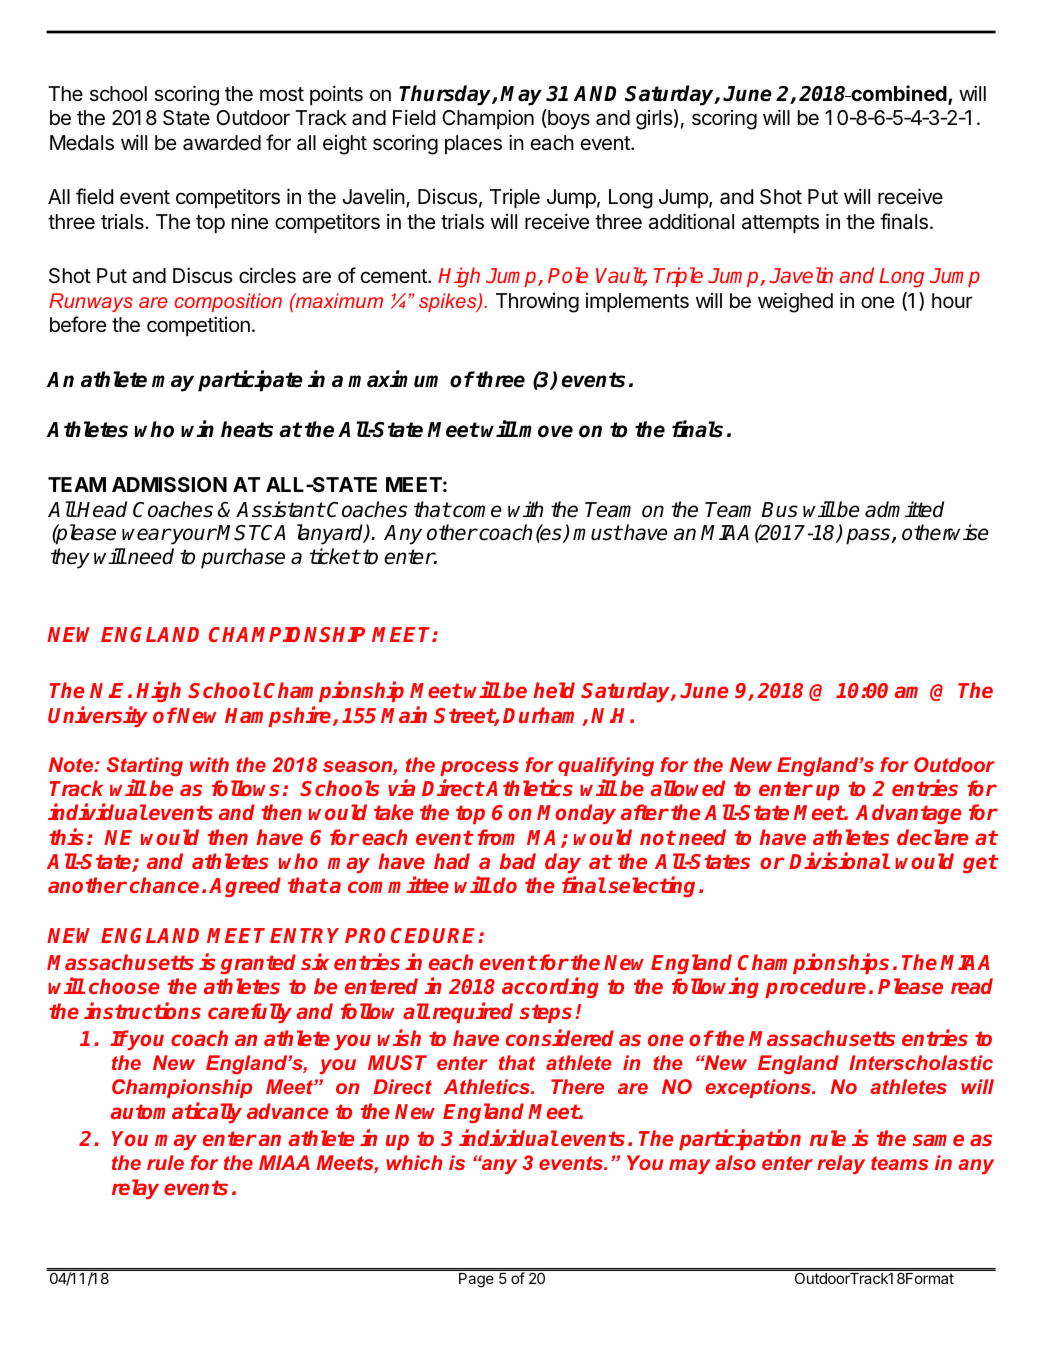 The image size is (1042, 1349). What do you see at coordinates (222, 143) in the document?
I see `awarded` at bounding box center [222, 143].
